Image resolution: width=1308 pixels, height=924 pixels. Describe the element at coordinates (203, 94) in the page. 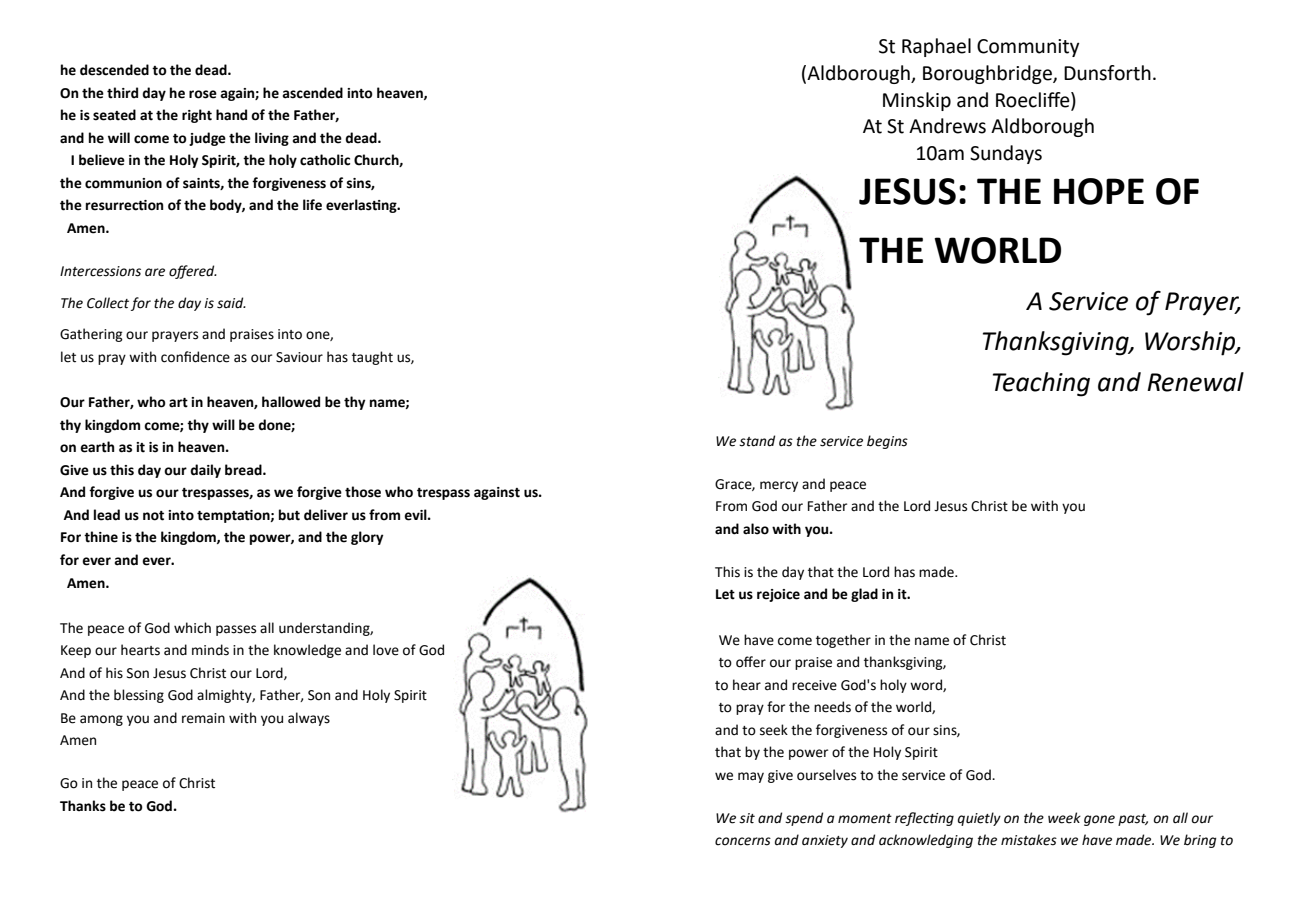

I see `rose` at that location.
